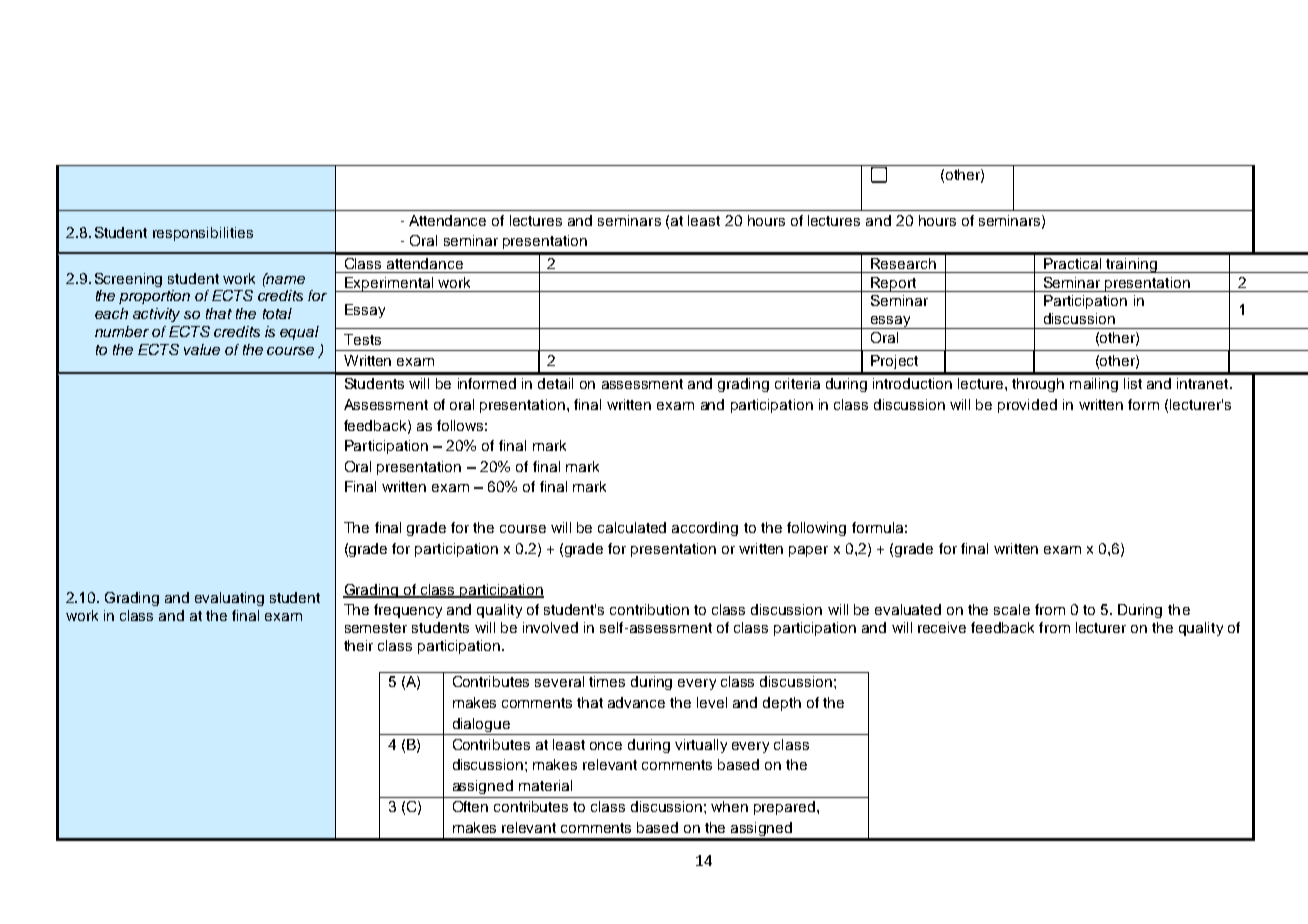 The height and width of the screenshot is (924, 1308). What do you see at coordinates (229, 599) in the screenshot?
I see `evaluating` at bounding box center [229, 599].
